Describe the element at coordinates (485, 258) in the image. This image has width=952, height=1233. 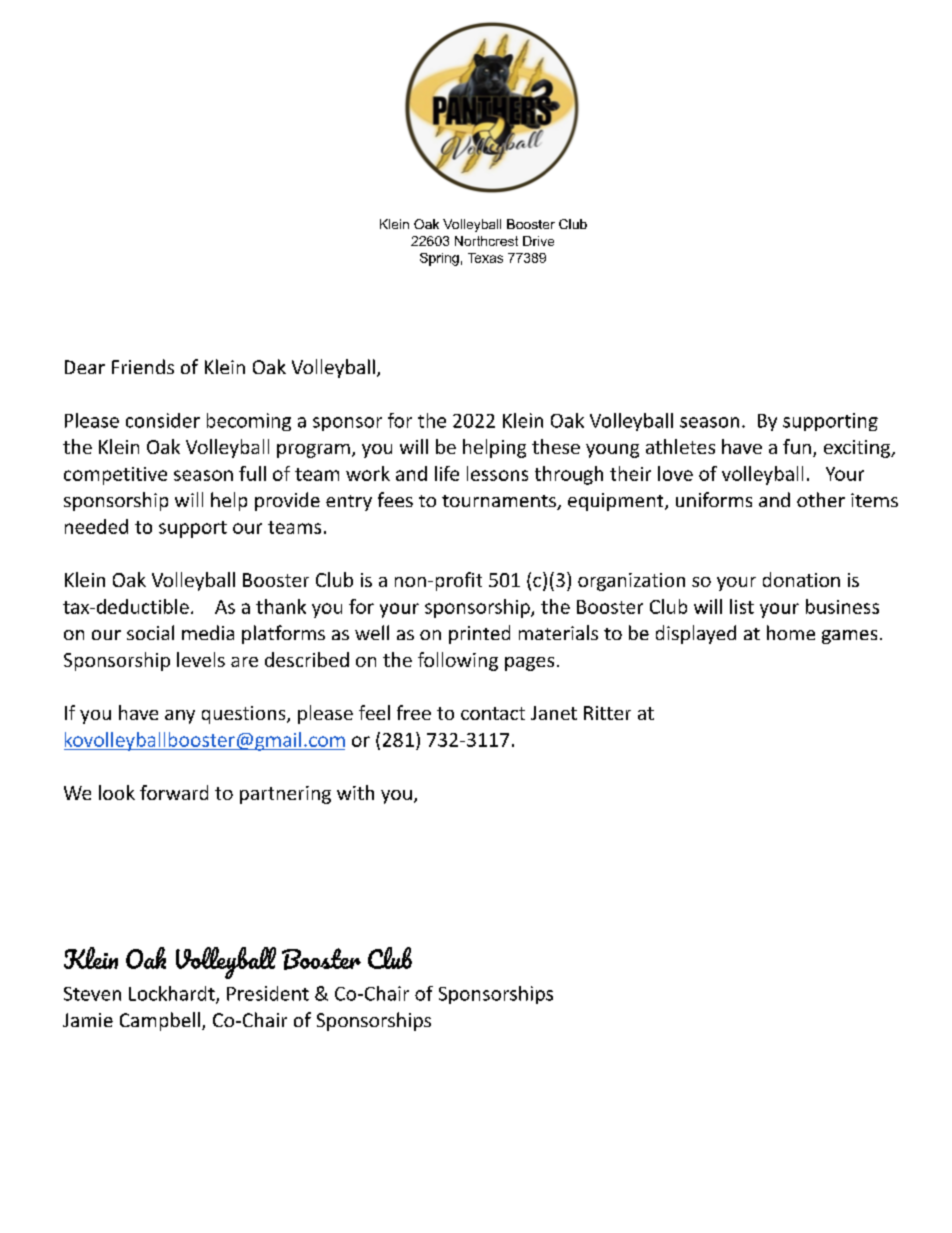
I see `Texas` at that location.
